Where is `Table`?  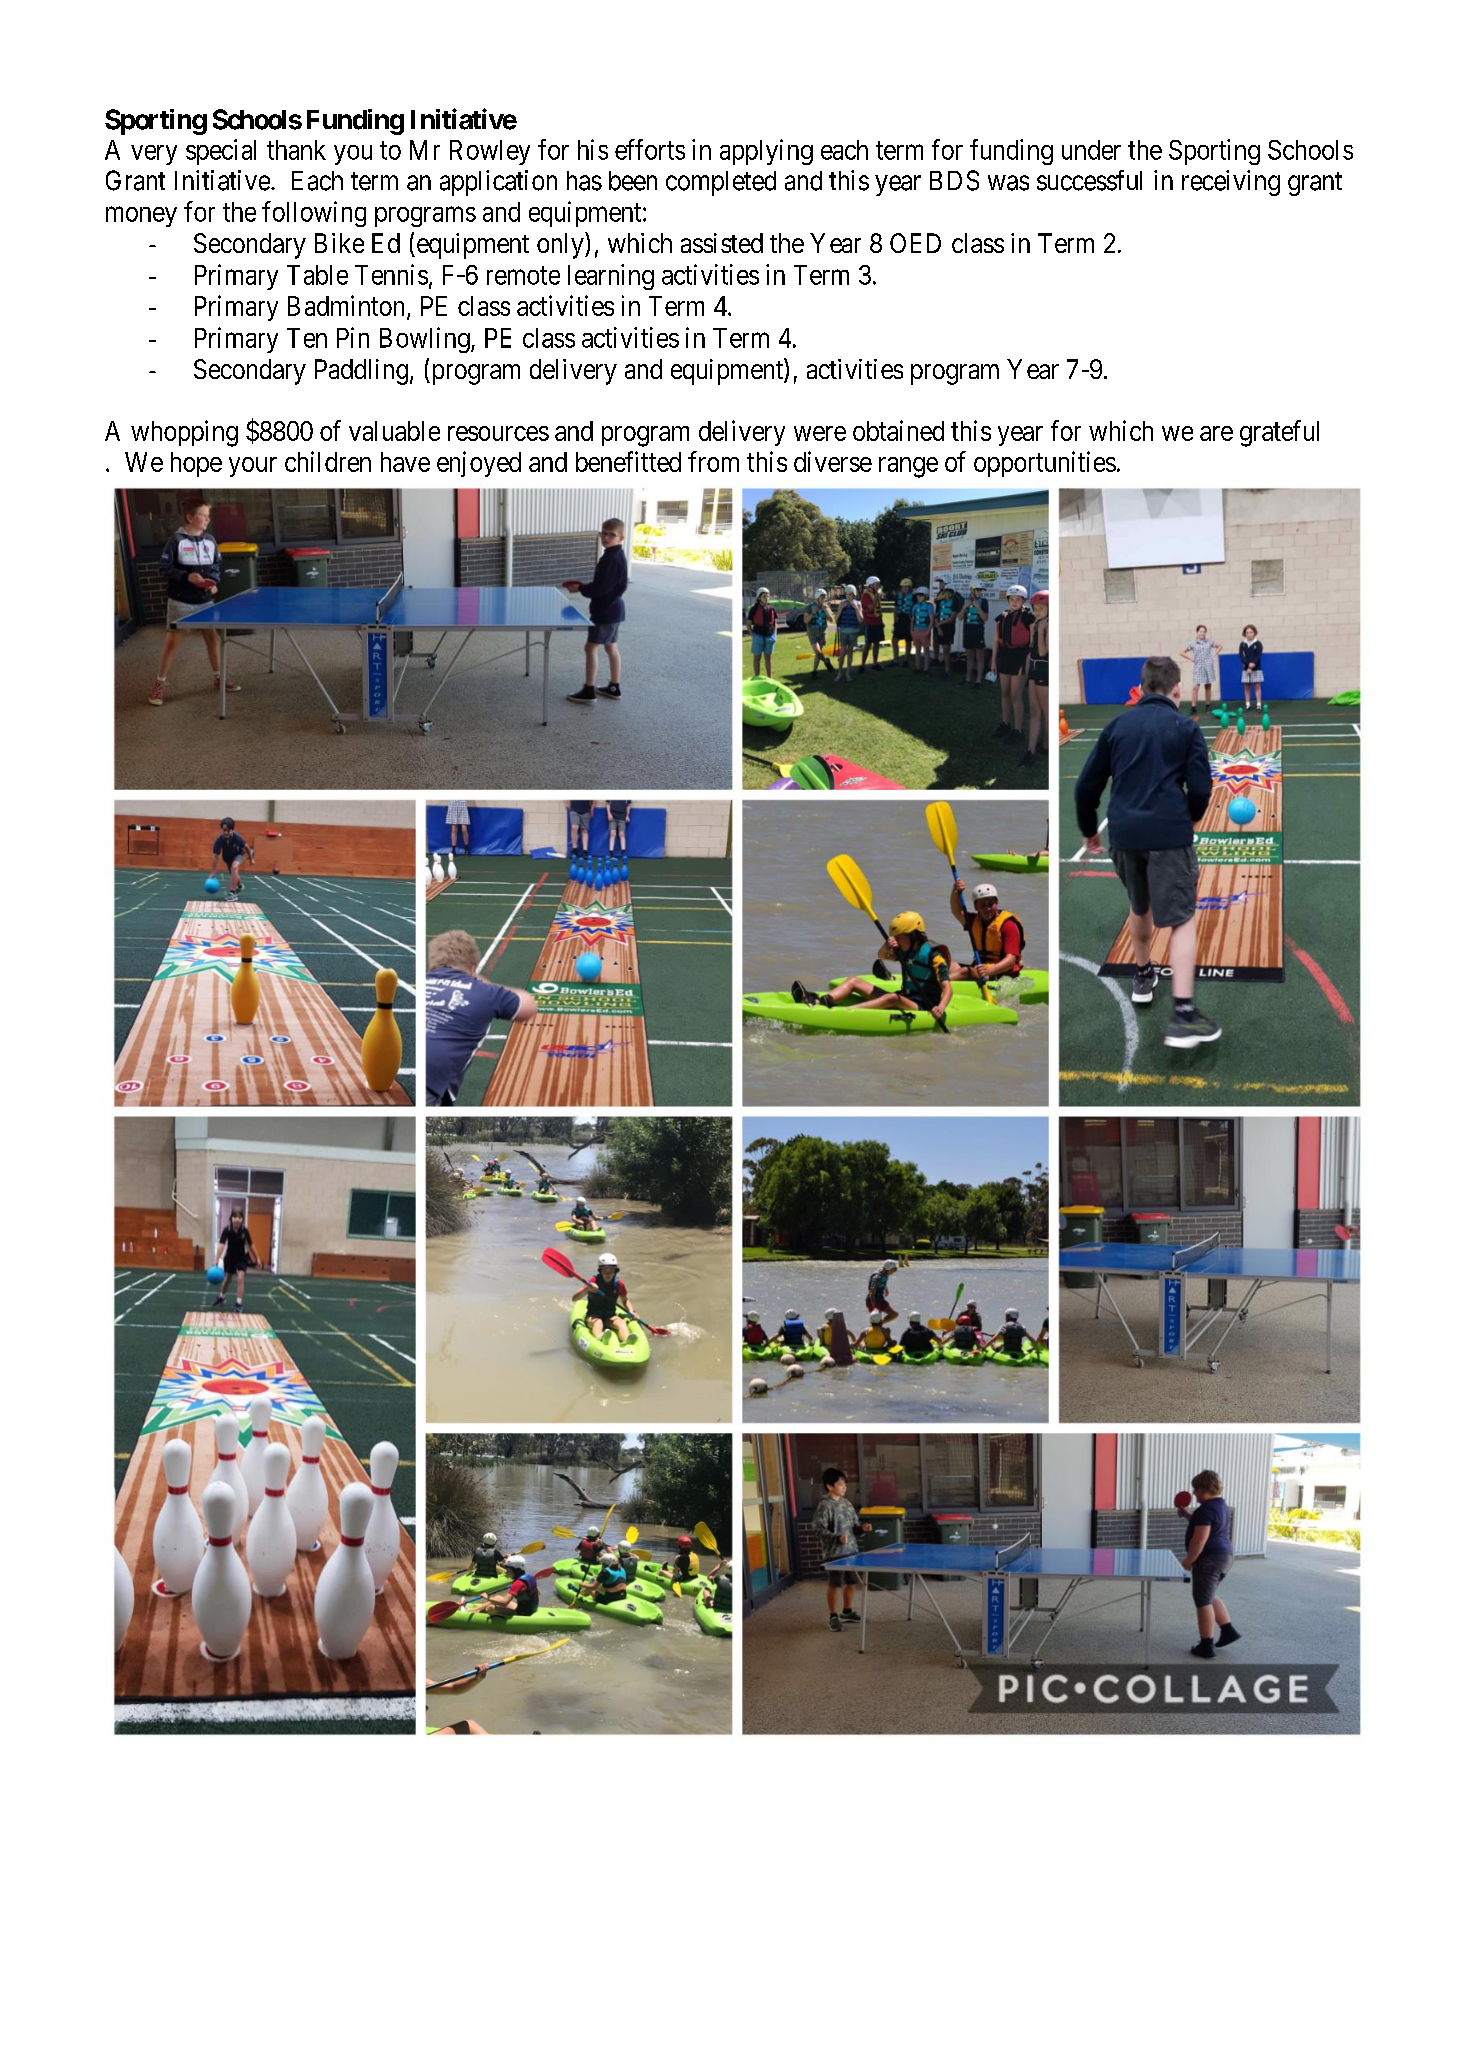
Table is located at coordinates (317, 275).
